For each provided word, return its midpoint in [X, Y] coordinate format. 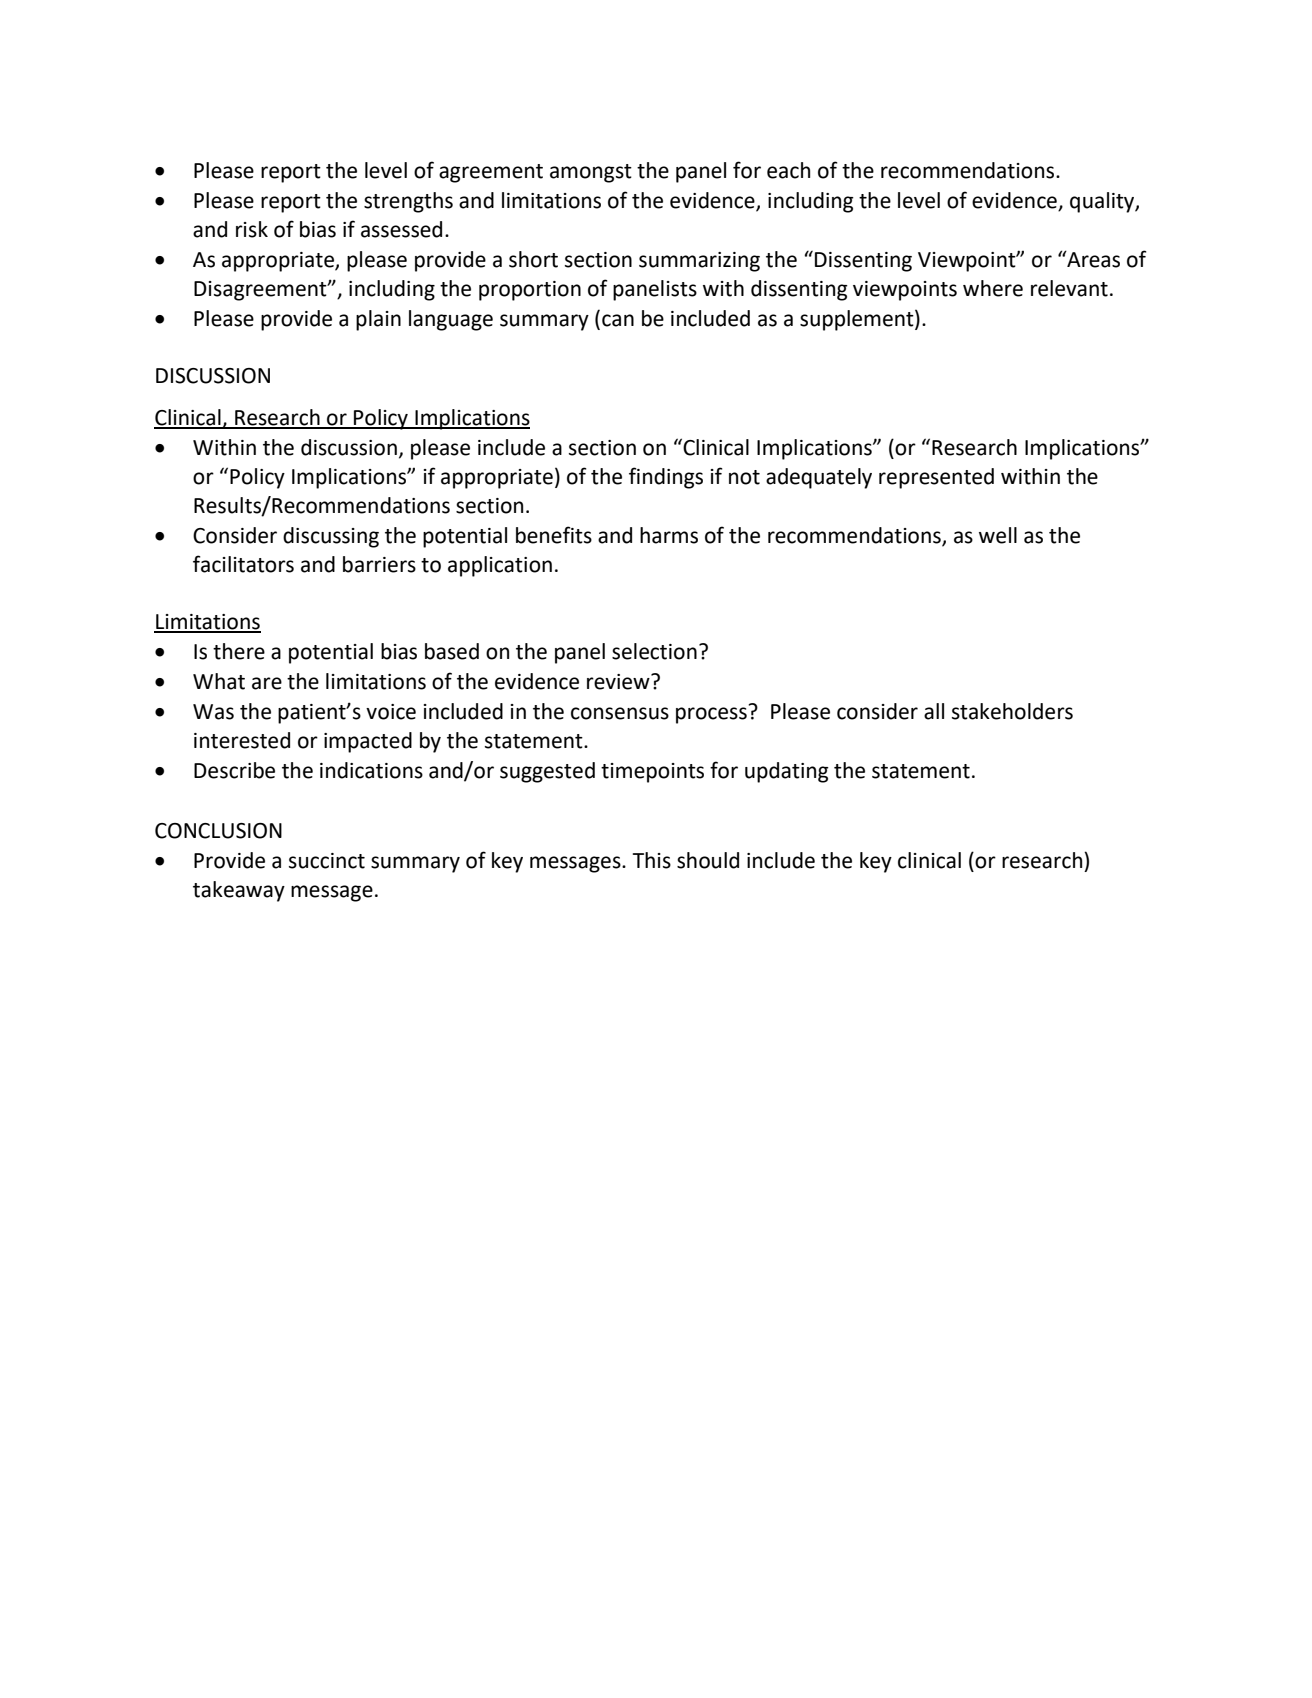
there [239, 651]
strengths [408, 202]
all [934, 711]
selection [654, 651]
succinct [327, 861]
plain [378, 320]
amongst [591, 173]
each [788, 170]
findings [666, 478]
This [652, 860]
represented [936, 478]
